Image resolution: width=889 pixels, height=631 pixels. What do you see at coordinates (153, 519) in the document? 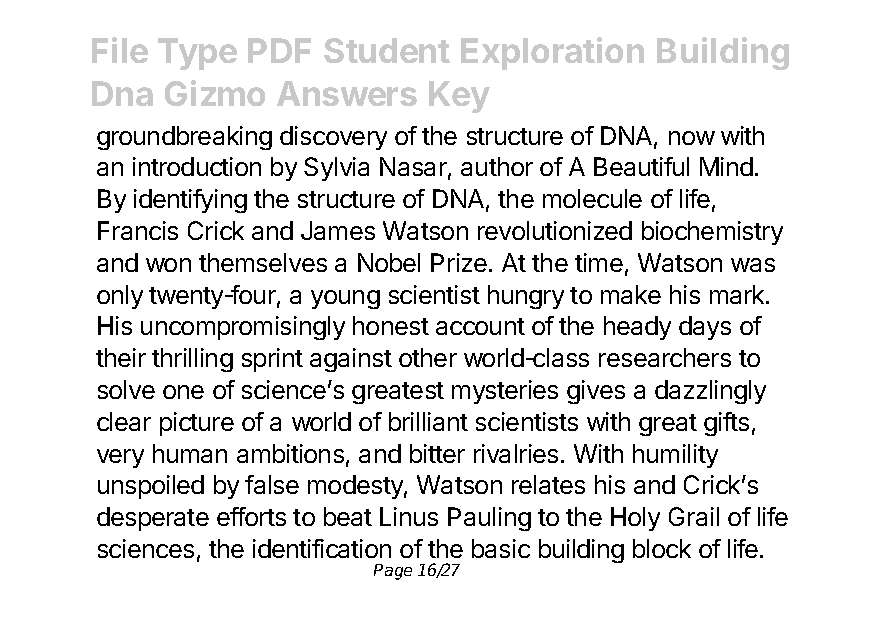
I see `desperate` at bounding box center [153, 519].
